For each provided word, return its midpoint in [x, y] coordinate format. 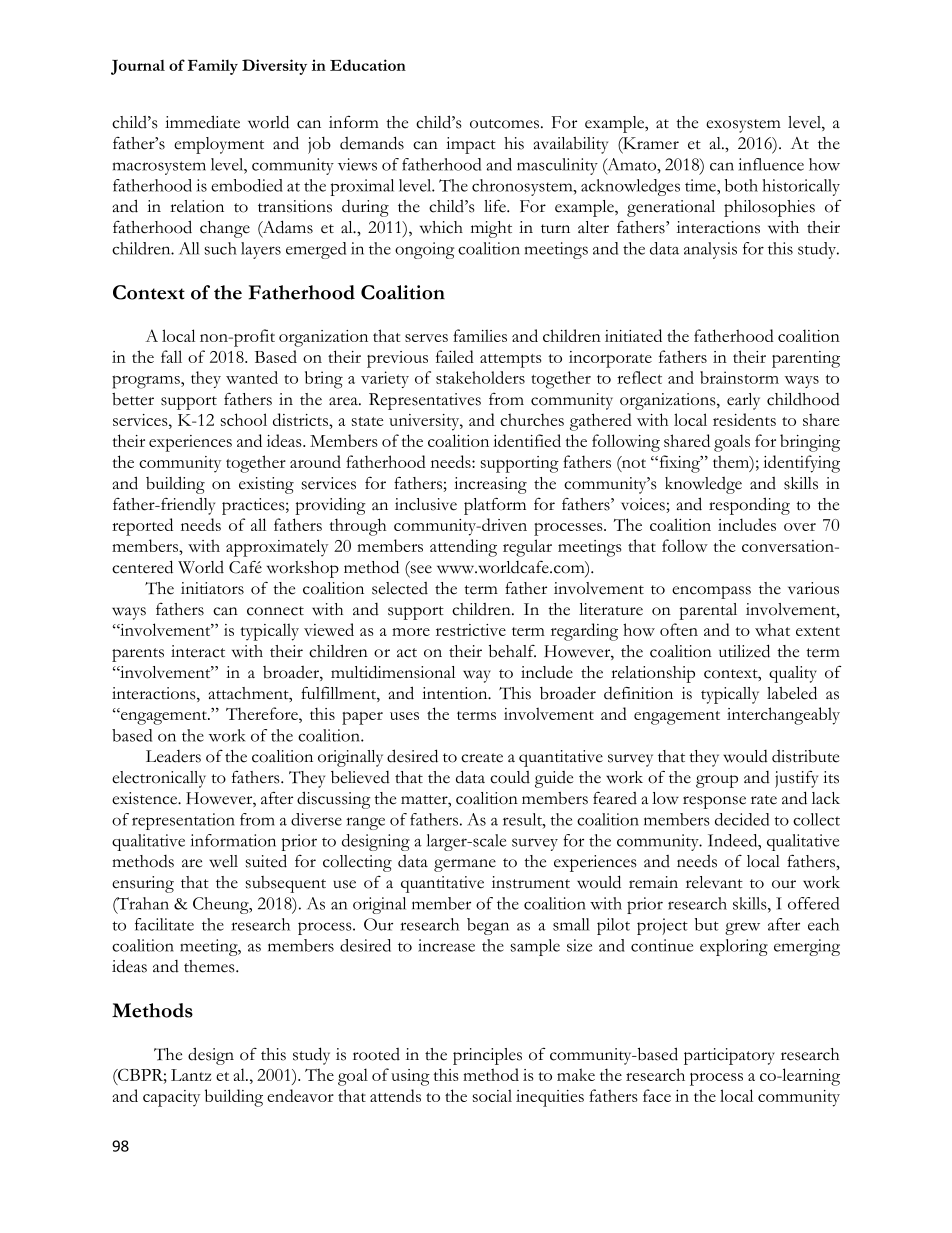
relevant [714, 882]
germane [465, 865]
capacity [171, 1098]
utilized [744, 651]
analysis [710, 250]
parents [138, 655]
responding [749, 506]
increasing [490, 485]
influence [771, 164]
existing [266, 485]
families [480, 335]
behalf [512, 651]
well [223, 861]
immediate [202, 122]
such [221, 248]
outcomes [506, 124]
